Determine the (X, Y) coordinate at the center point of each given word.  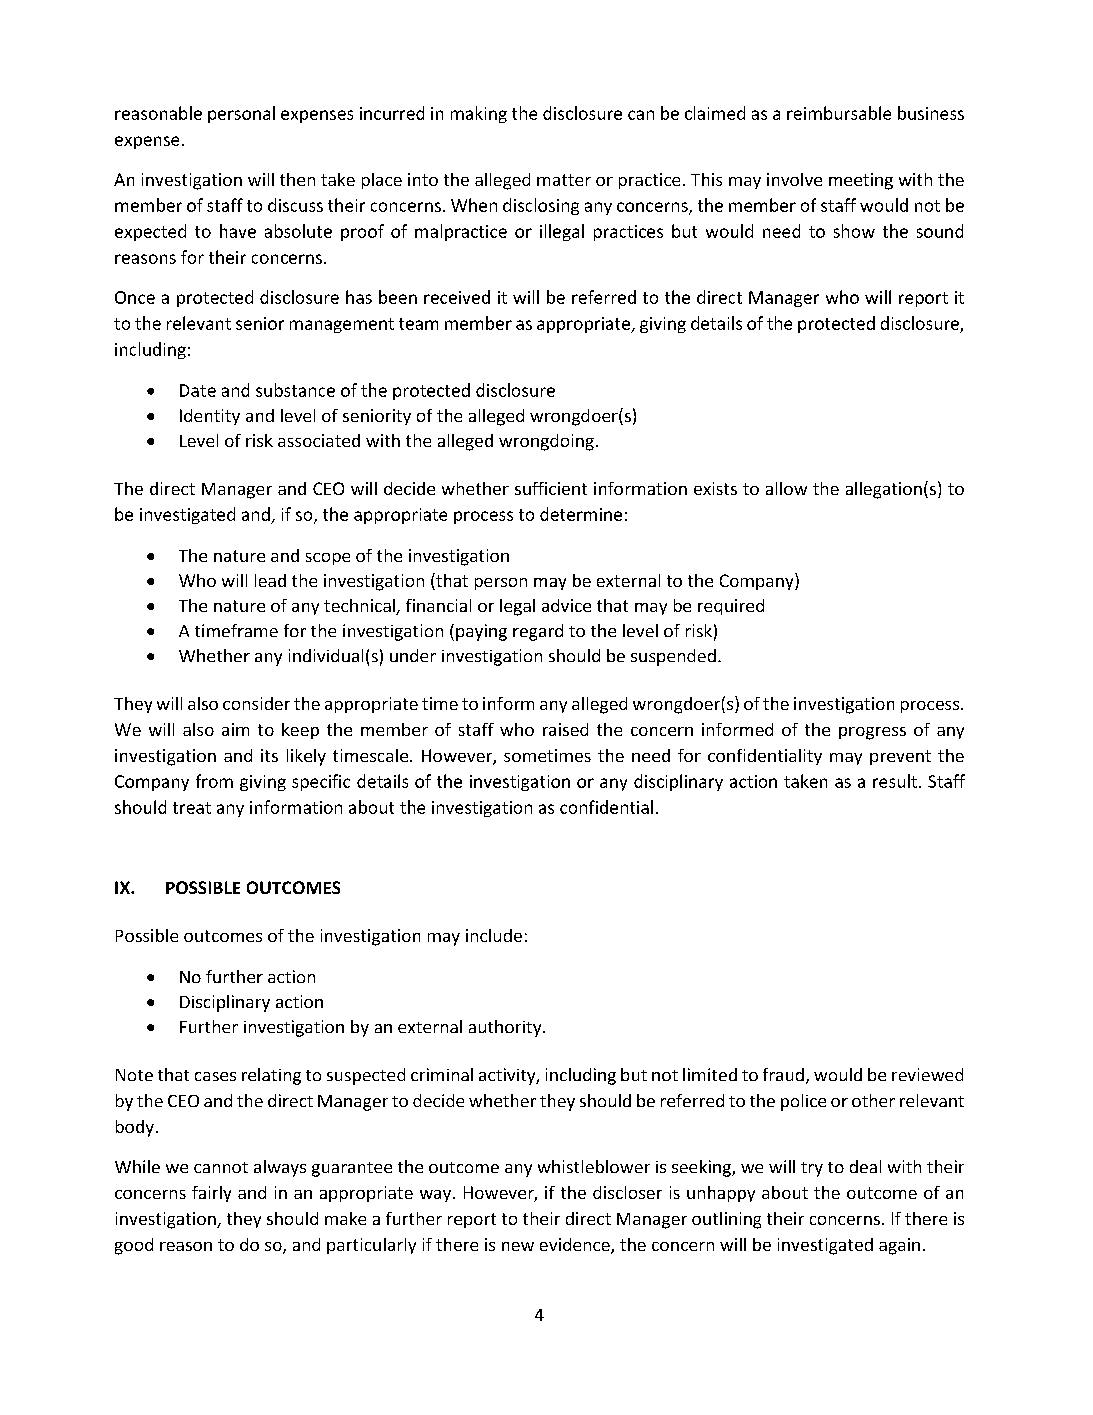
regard (538, 632)
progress (872, 733)
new (518, 1246)
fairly (211, 1194)
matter (564, 180)
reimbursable (839, 113)
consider (256, 703)
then (297, 179)
